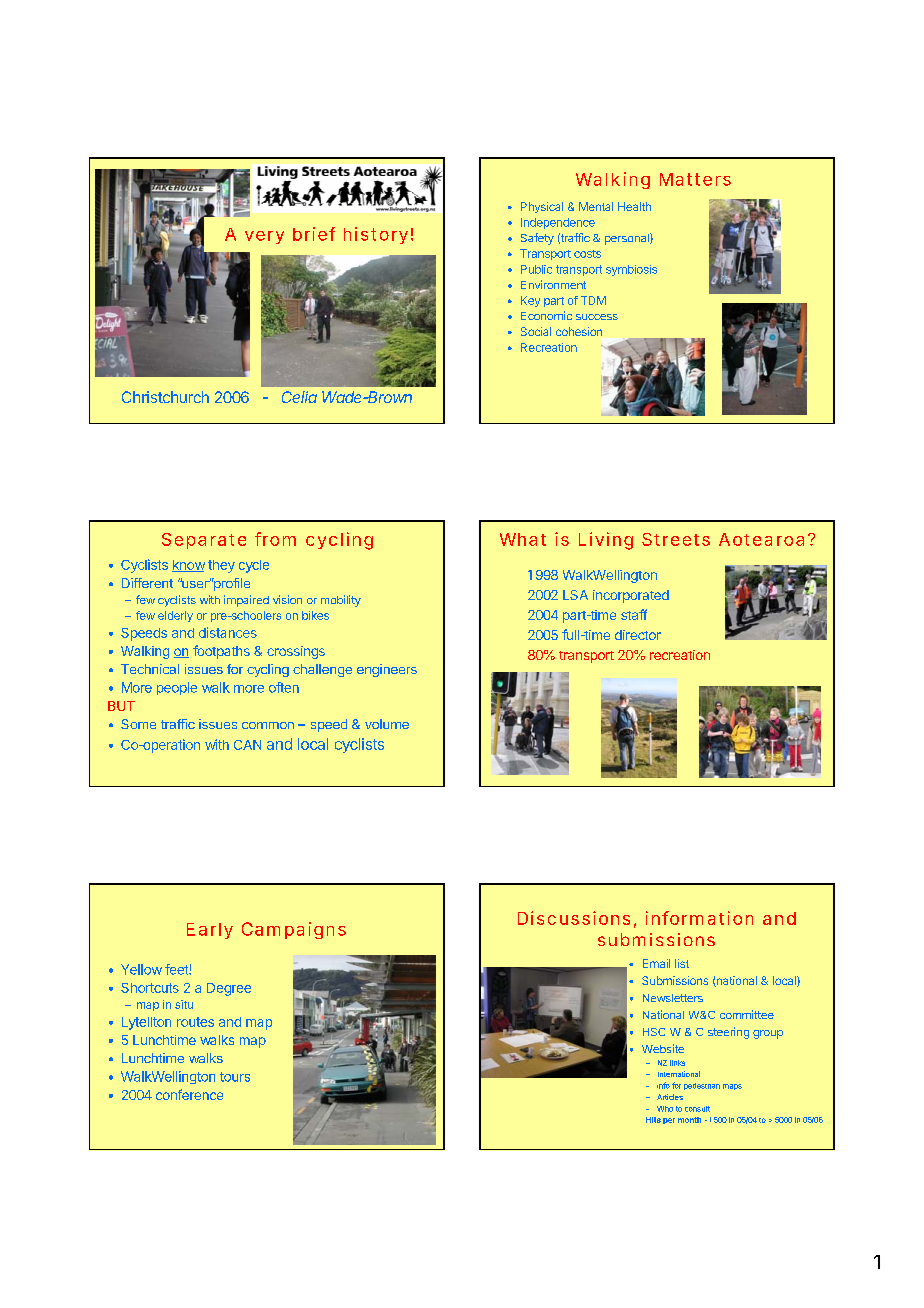  I want to click on Discussions, so click(574, 918).
